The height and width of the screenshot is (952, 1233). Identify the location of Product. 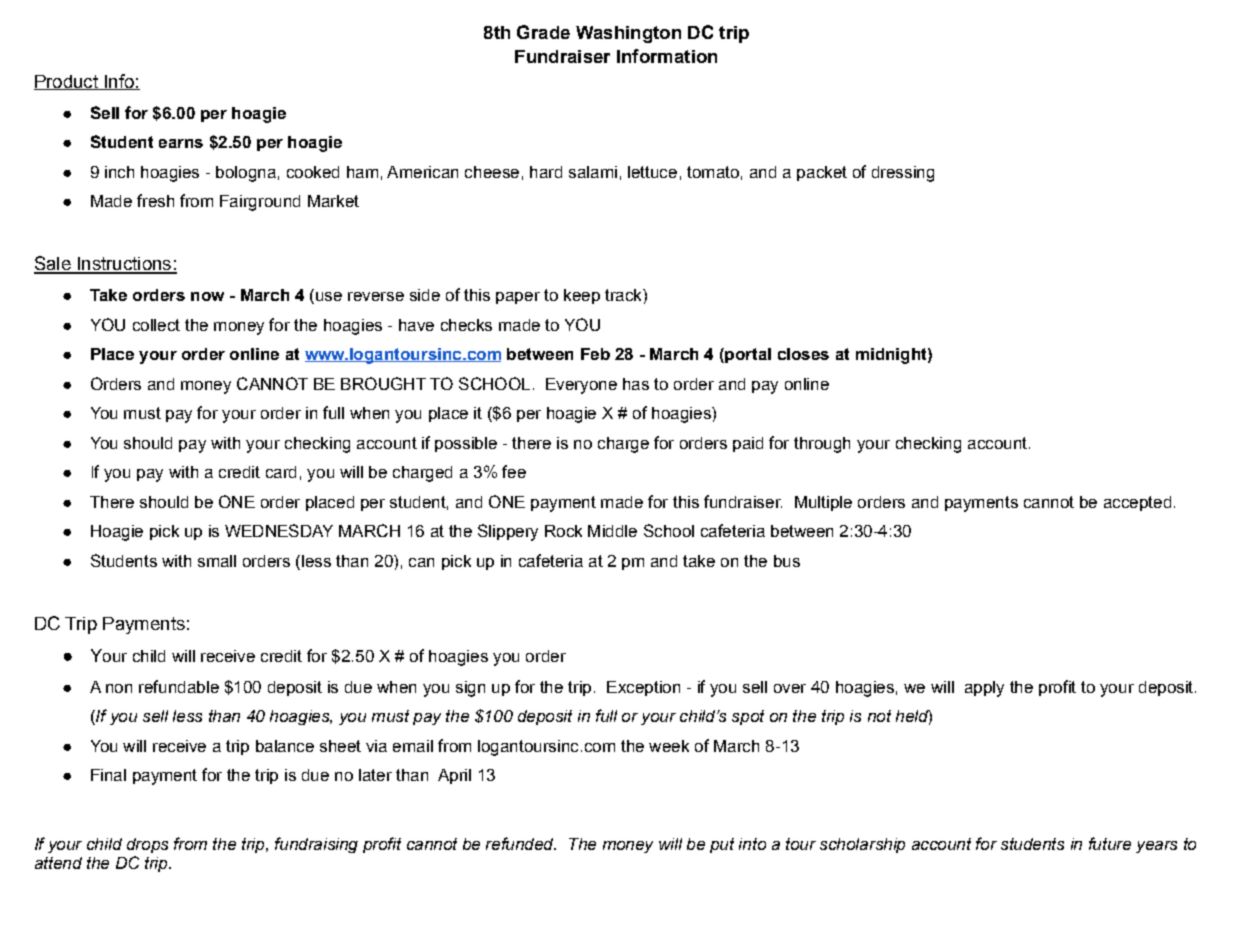
(67, 82).
